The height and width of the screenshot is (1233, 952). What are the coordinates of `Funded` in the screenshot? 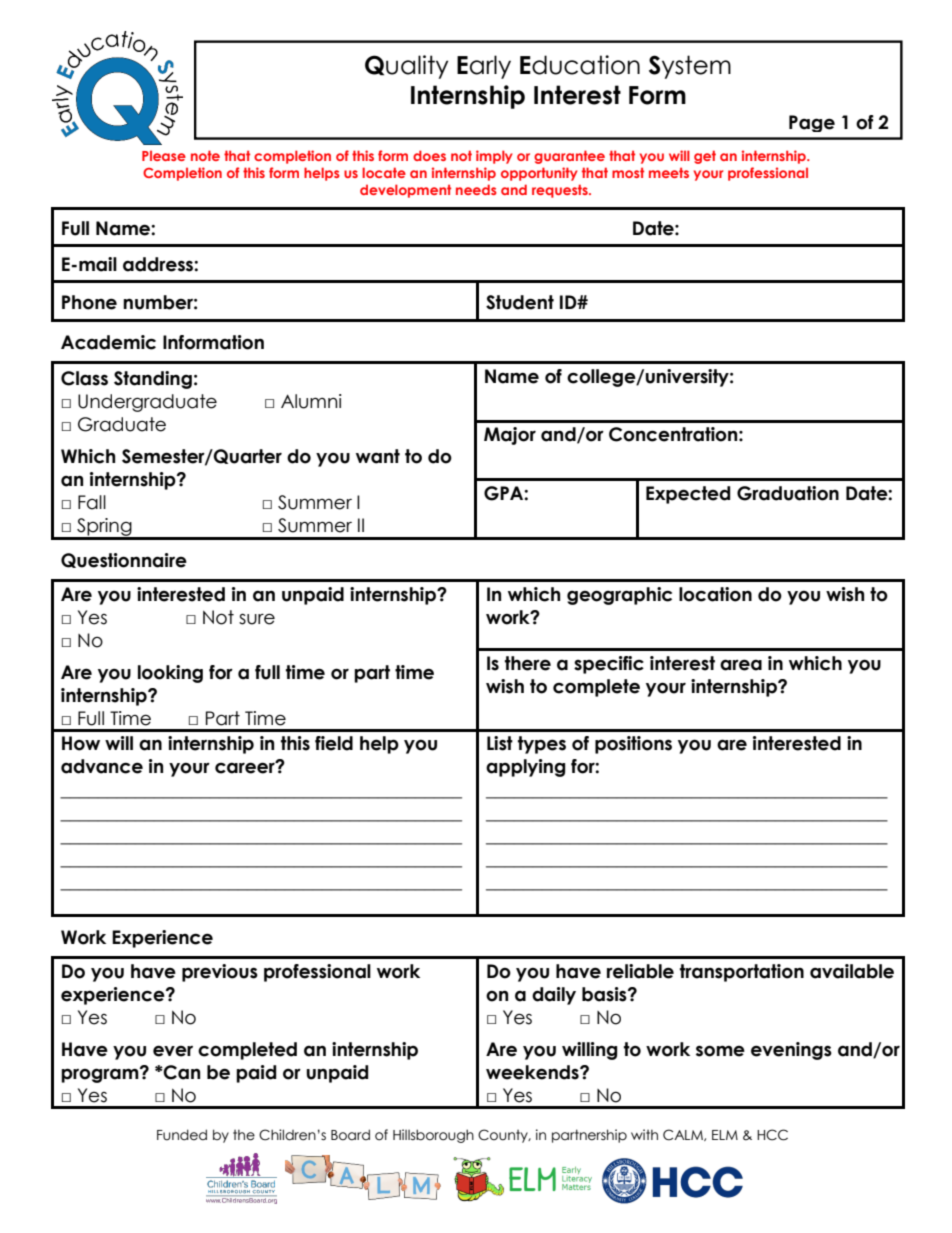 It's located at (182, 1135).
